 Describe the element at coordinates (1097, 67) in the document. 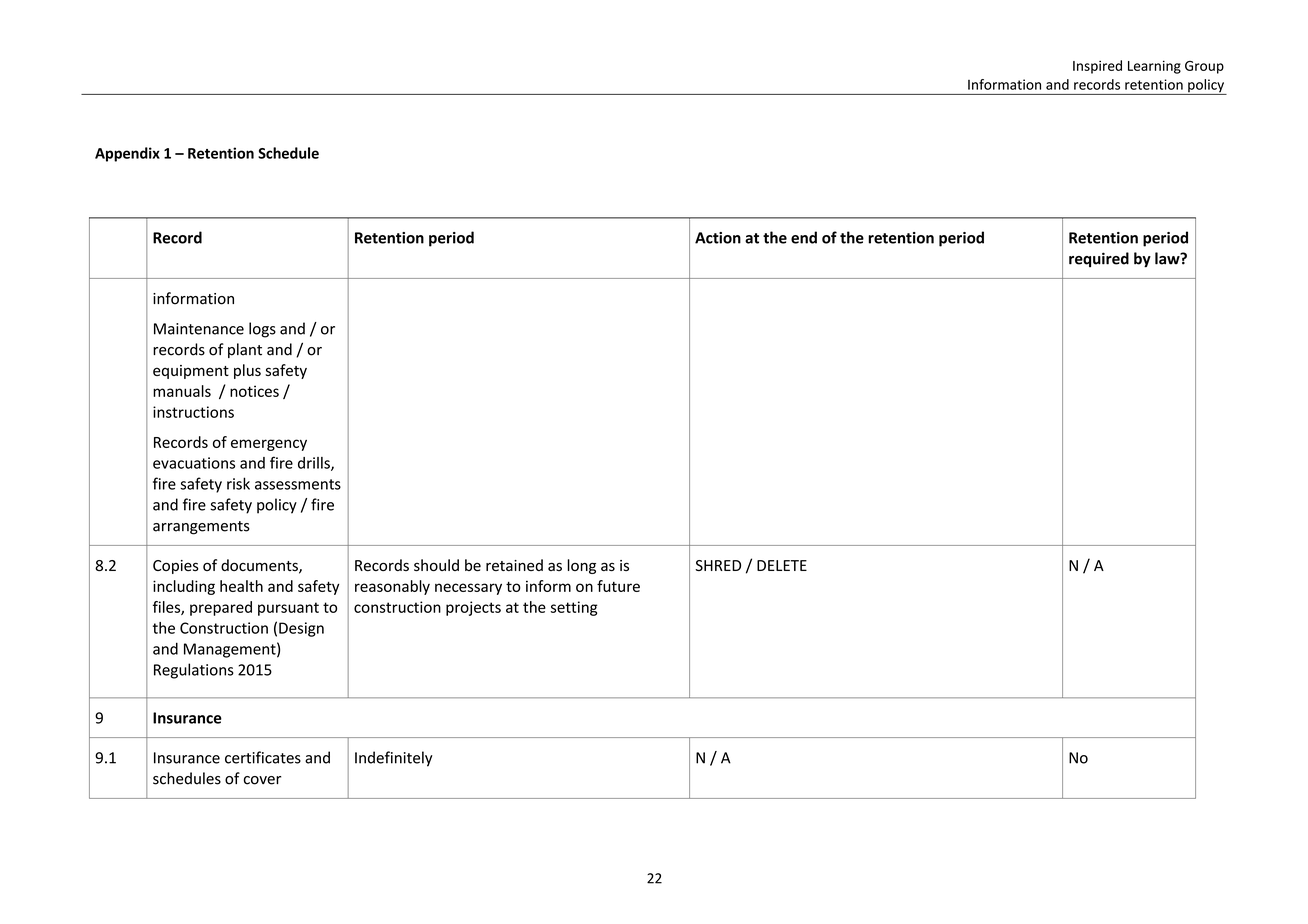

I see `Inspired` at that location.
